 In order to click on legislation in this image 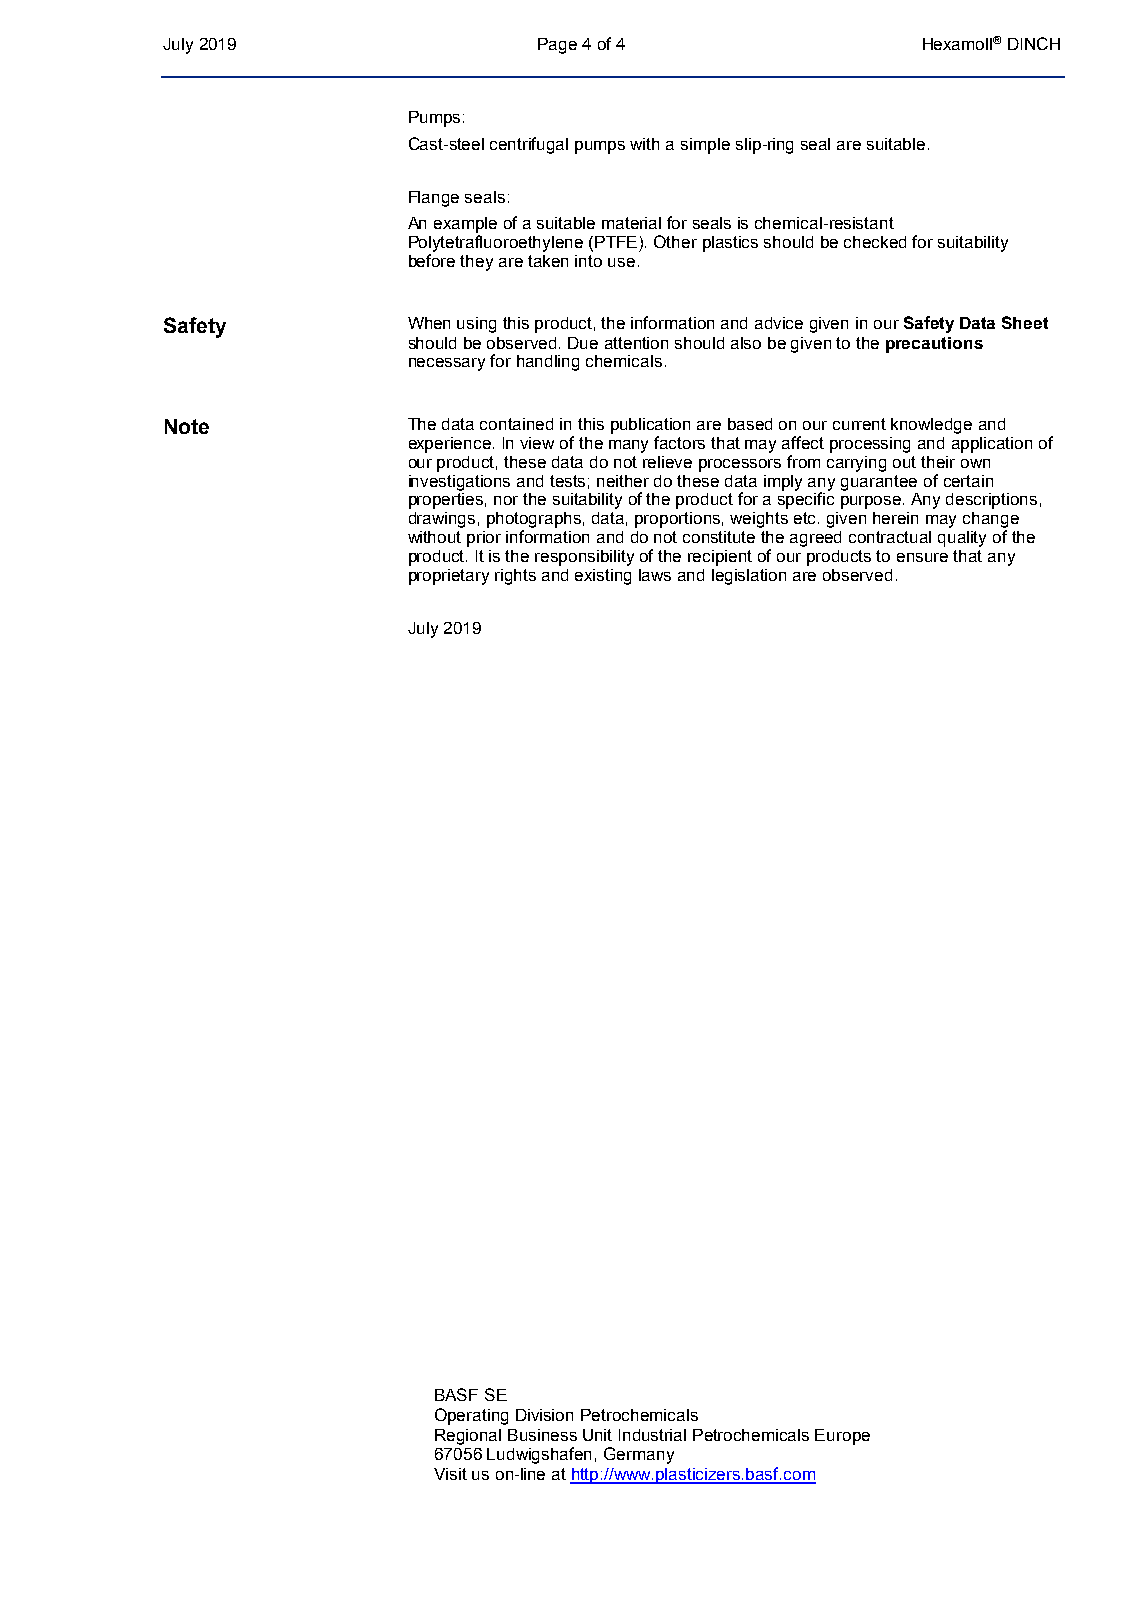, I will do `click(749, 577)`.
